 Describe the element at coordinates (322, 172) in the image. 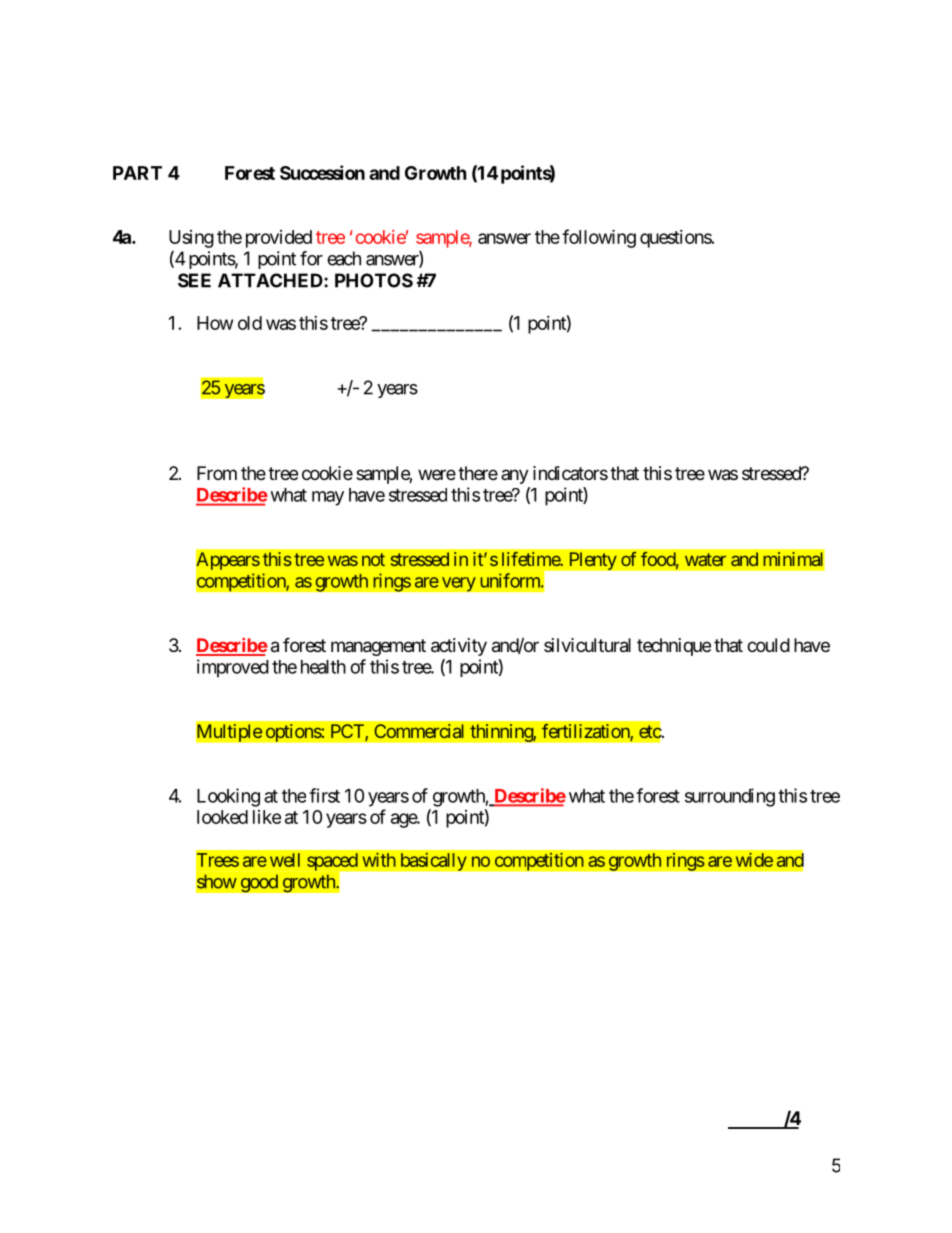

I see `Succession` at that location.
